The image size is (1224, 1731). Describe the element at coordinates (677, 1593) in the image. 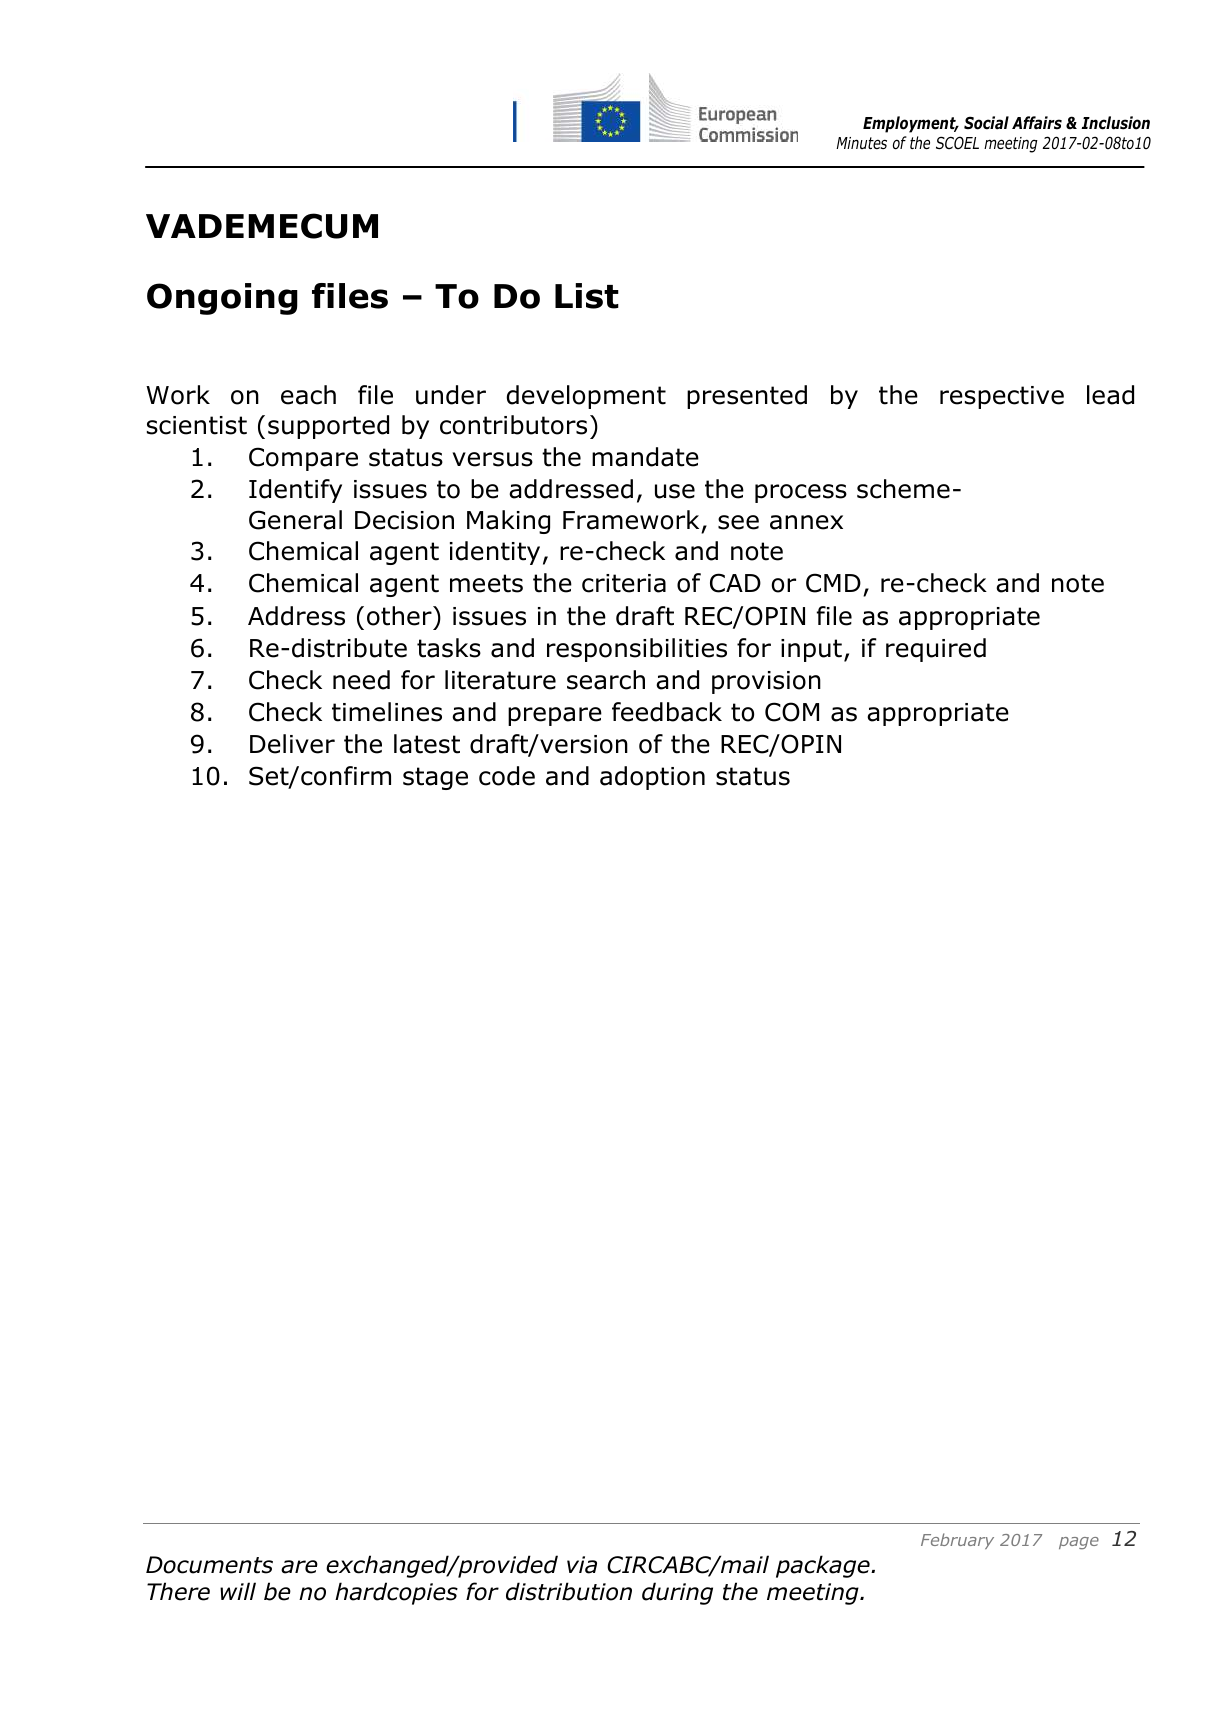

I see `during` at that location.
